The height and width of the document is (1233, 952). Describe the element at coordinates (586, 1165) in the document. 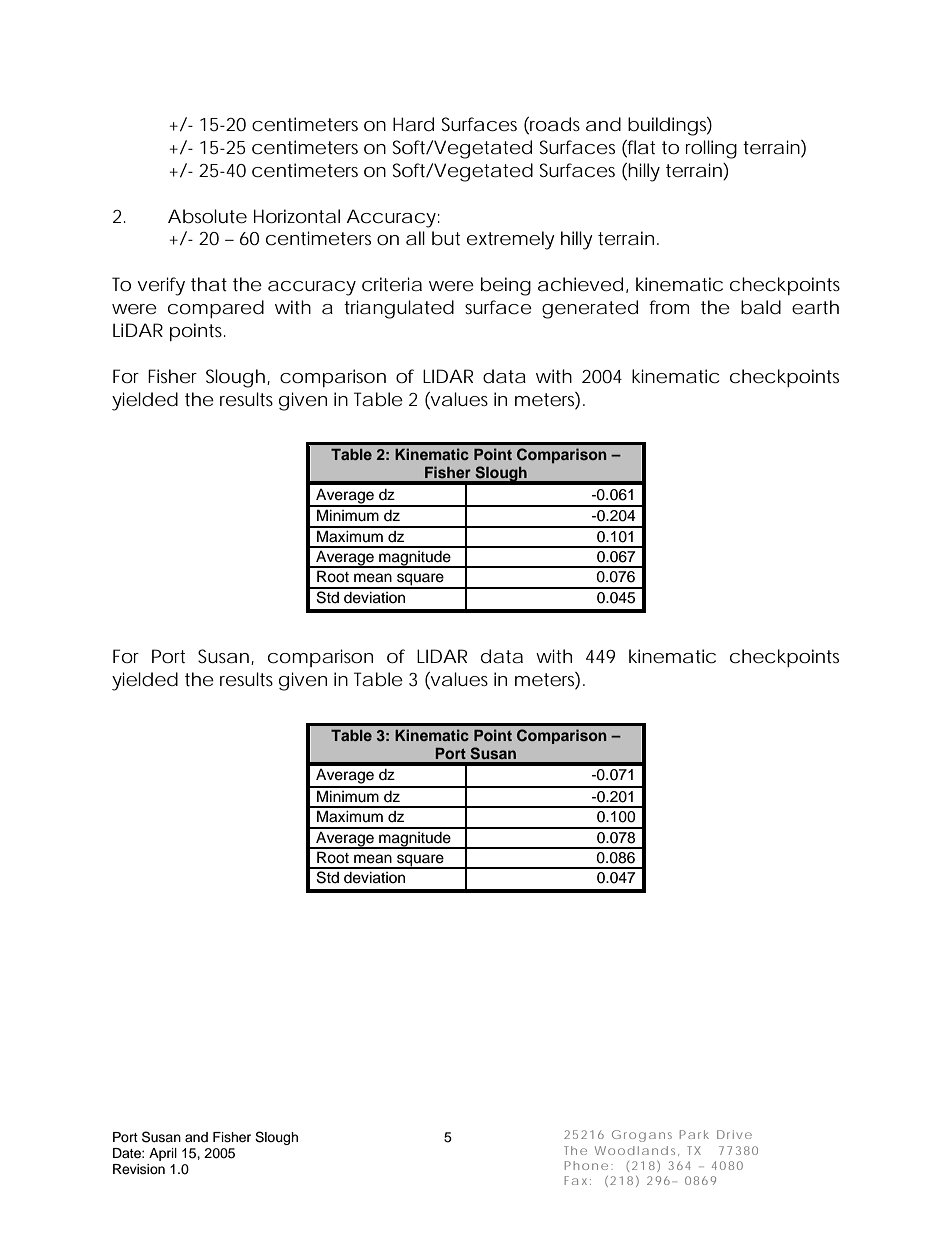

I see `Phone` at that location.
